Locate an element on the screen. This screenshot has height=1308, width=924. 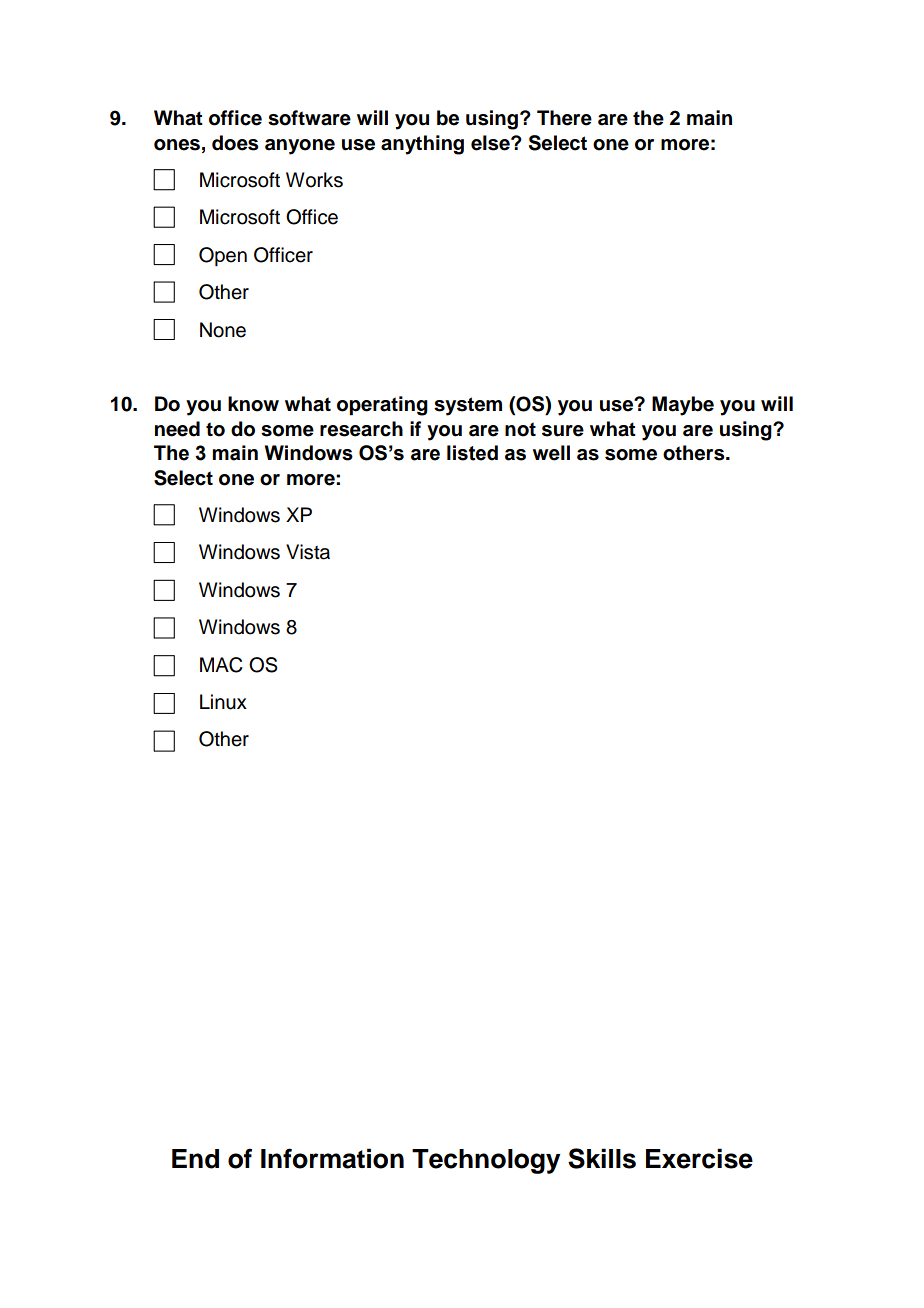
Vista is located at coordinates (308, 552).
